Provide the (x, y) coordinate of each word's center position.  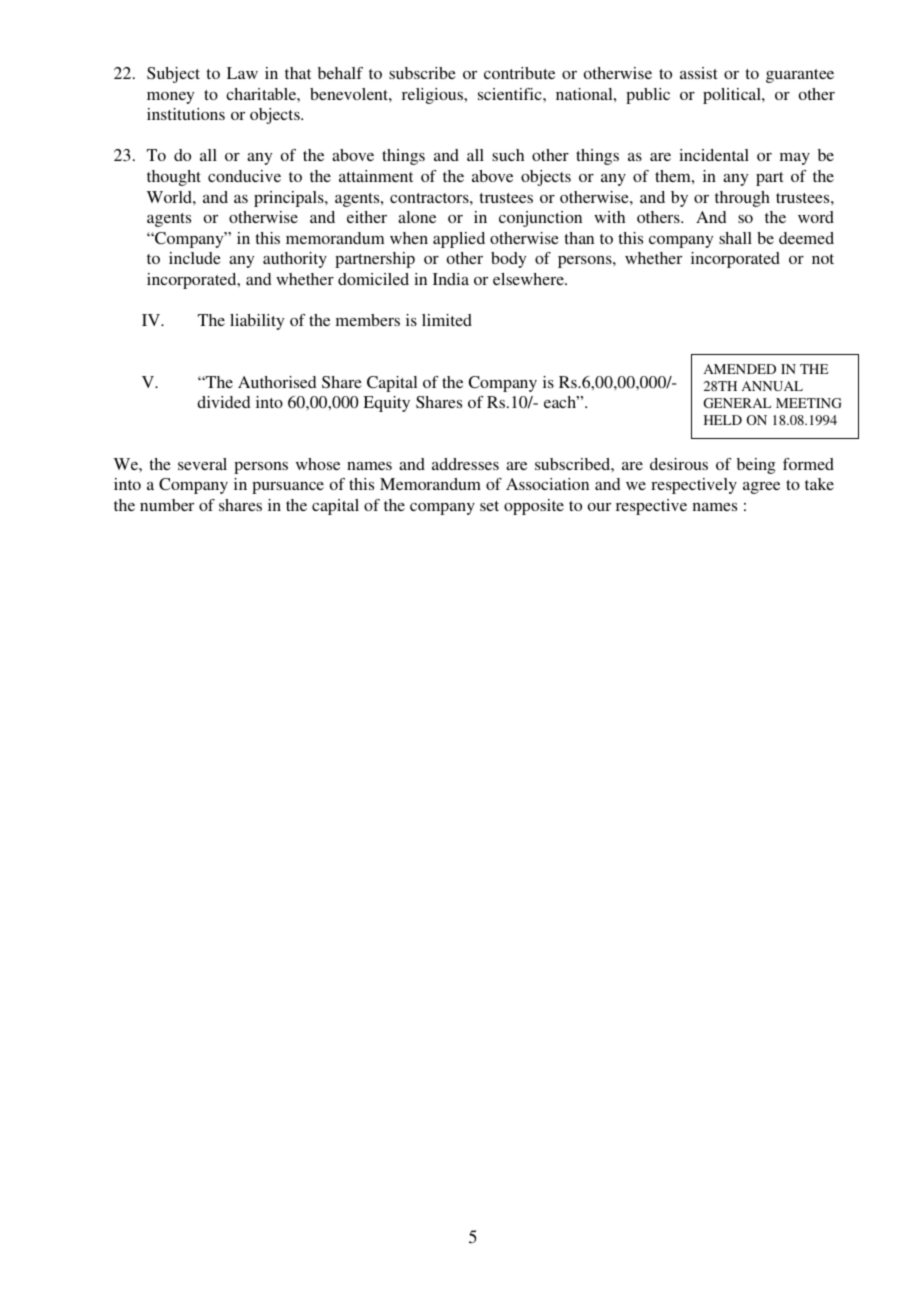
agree (761, 488)
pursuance (288, 488)
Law (242, 73)
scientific (511, 94)
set (489, 506)
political (733, 96)
